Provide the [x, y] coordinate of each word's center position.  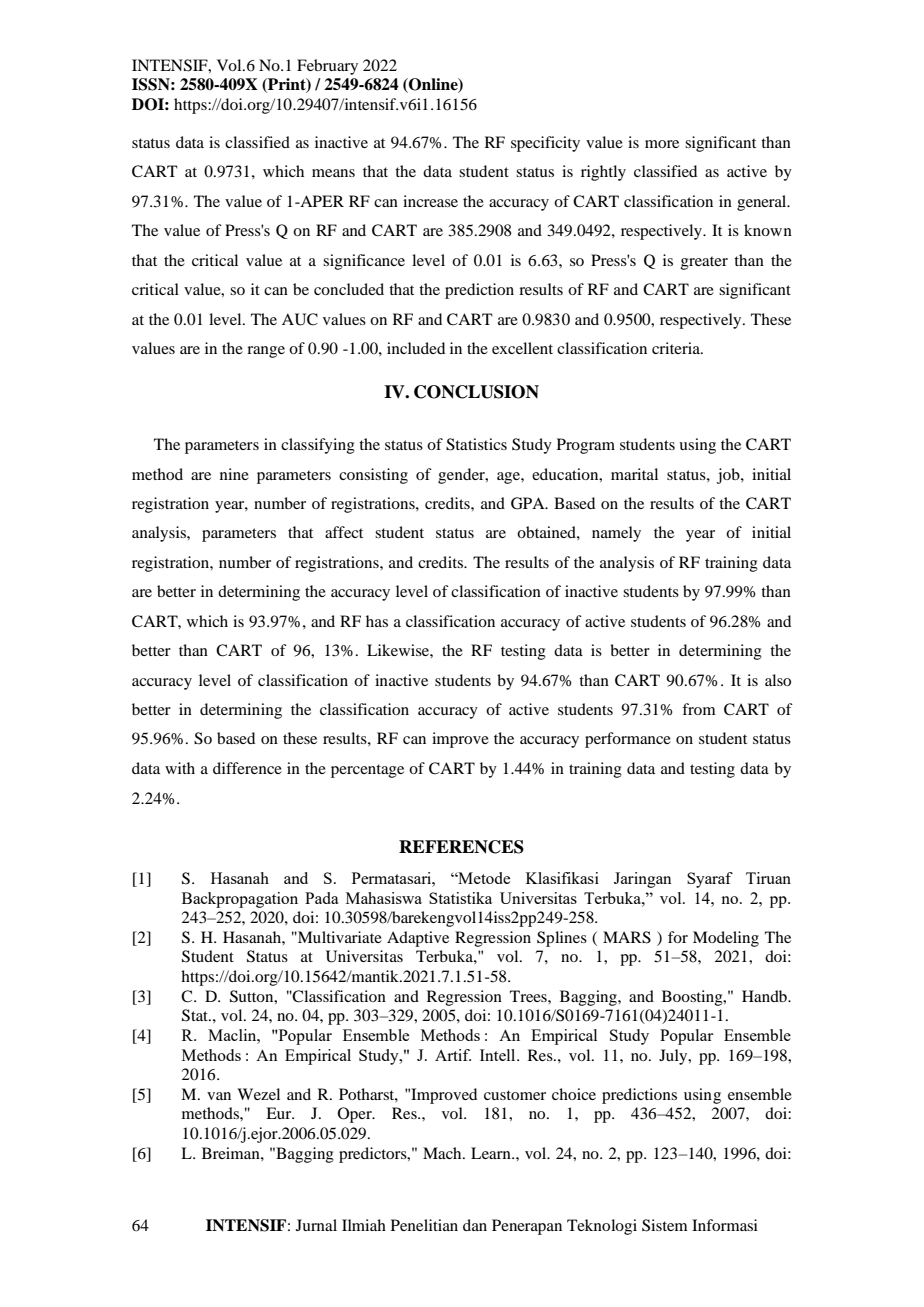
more [662, 144]
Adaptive [418, 939]
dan [475, 1225]
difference [247, 768]
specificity [545, 144]
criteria [677, 348]
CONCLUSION [476, 392]
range [266, 352]
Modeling [726, 939]
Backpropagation [240, 900]
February [327, 67]
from [699, 709]
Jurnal [316, 1225]
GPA [529, 503]
